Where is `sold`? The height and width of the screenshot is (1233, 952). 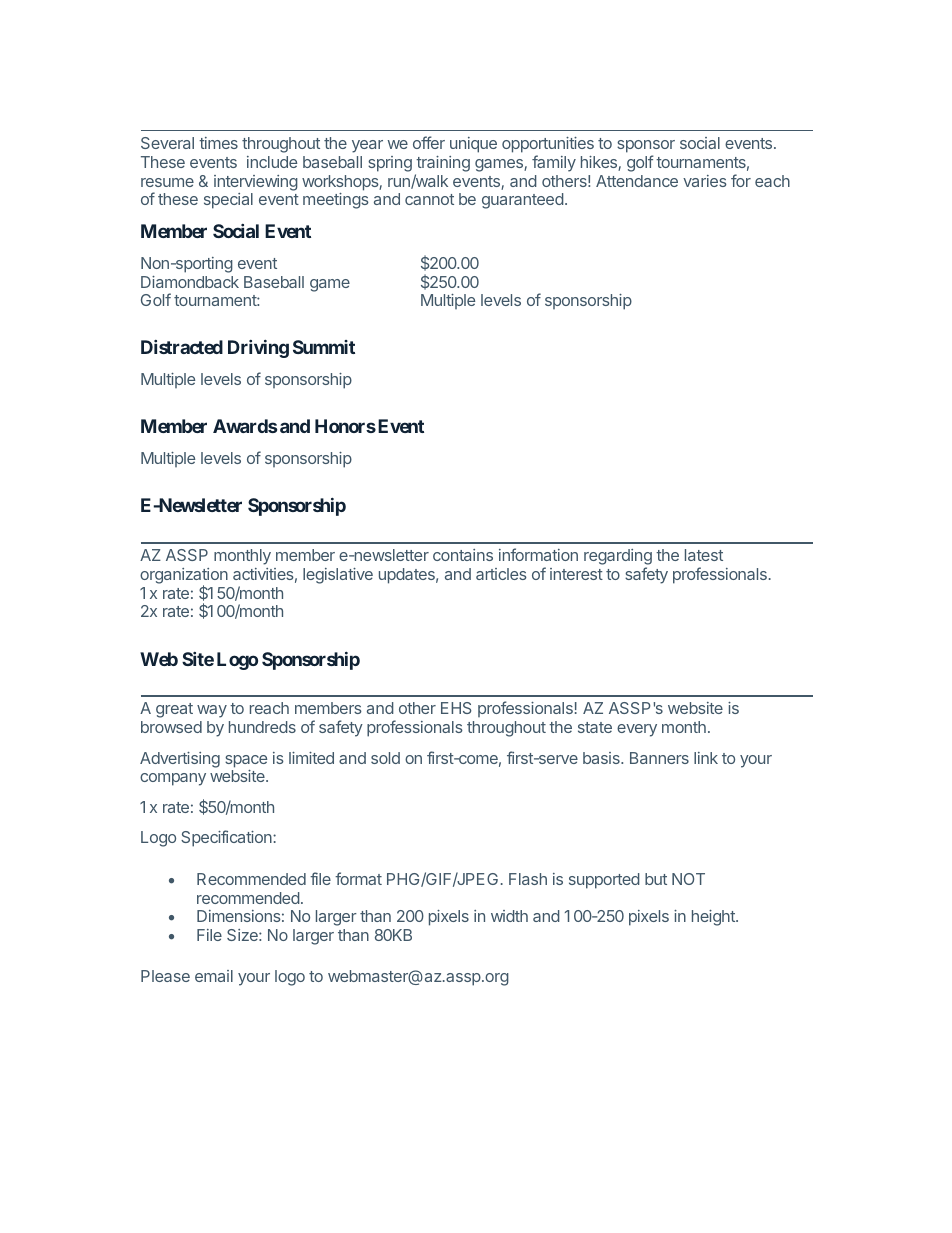 sold is located at coordinates (385, 758).
